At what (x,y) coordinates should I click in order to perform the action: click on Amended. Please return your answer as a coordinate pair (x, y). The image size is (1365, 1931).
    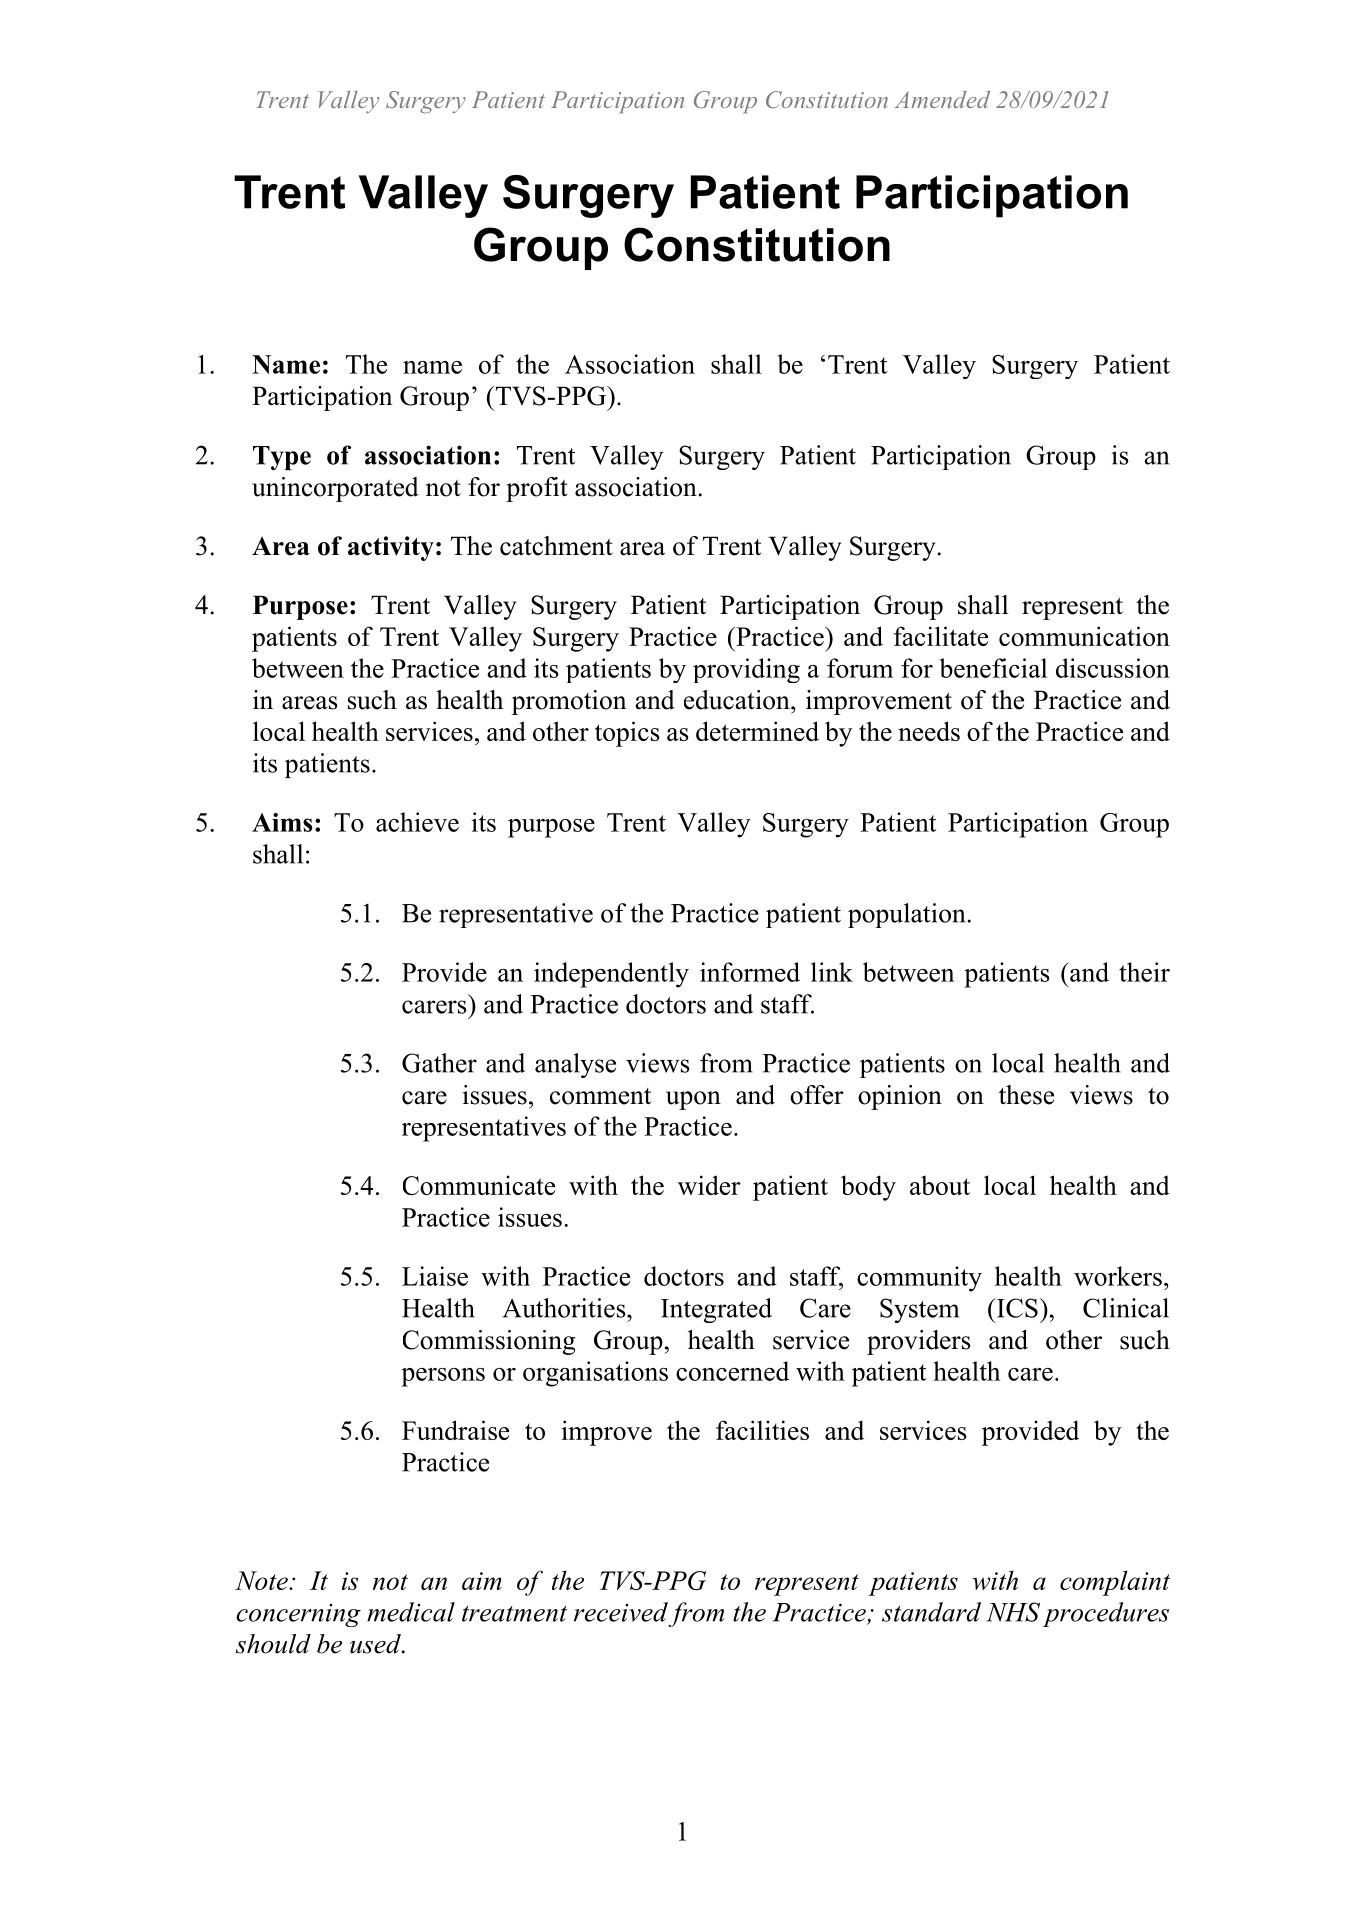
    Looking at the image, I should click on (942, 99).
